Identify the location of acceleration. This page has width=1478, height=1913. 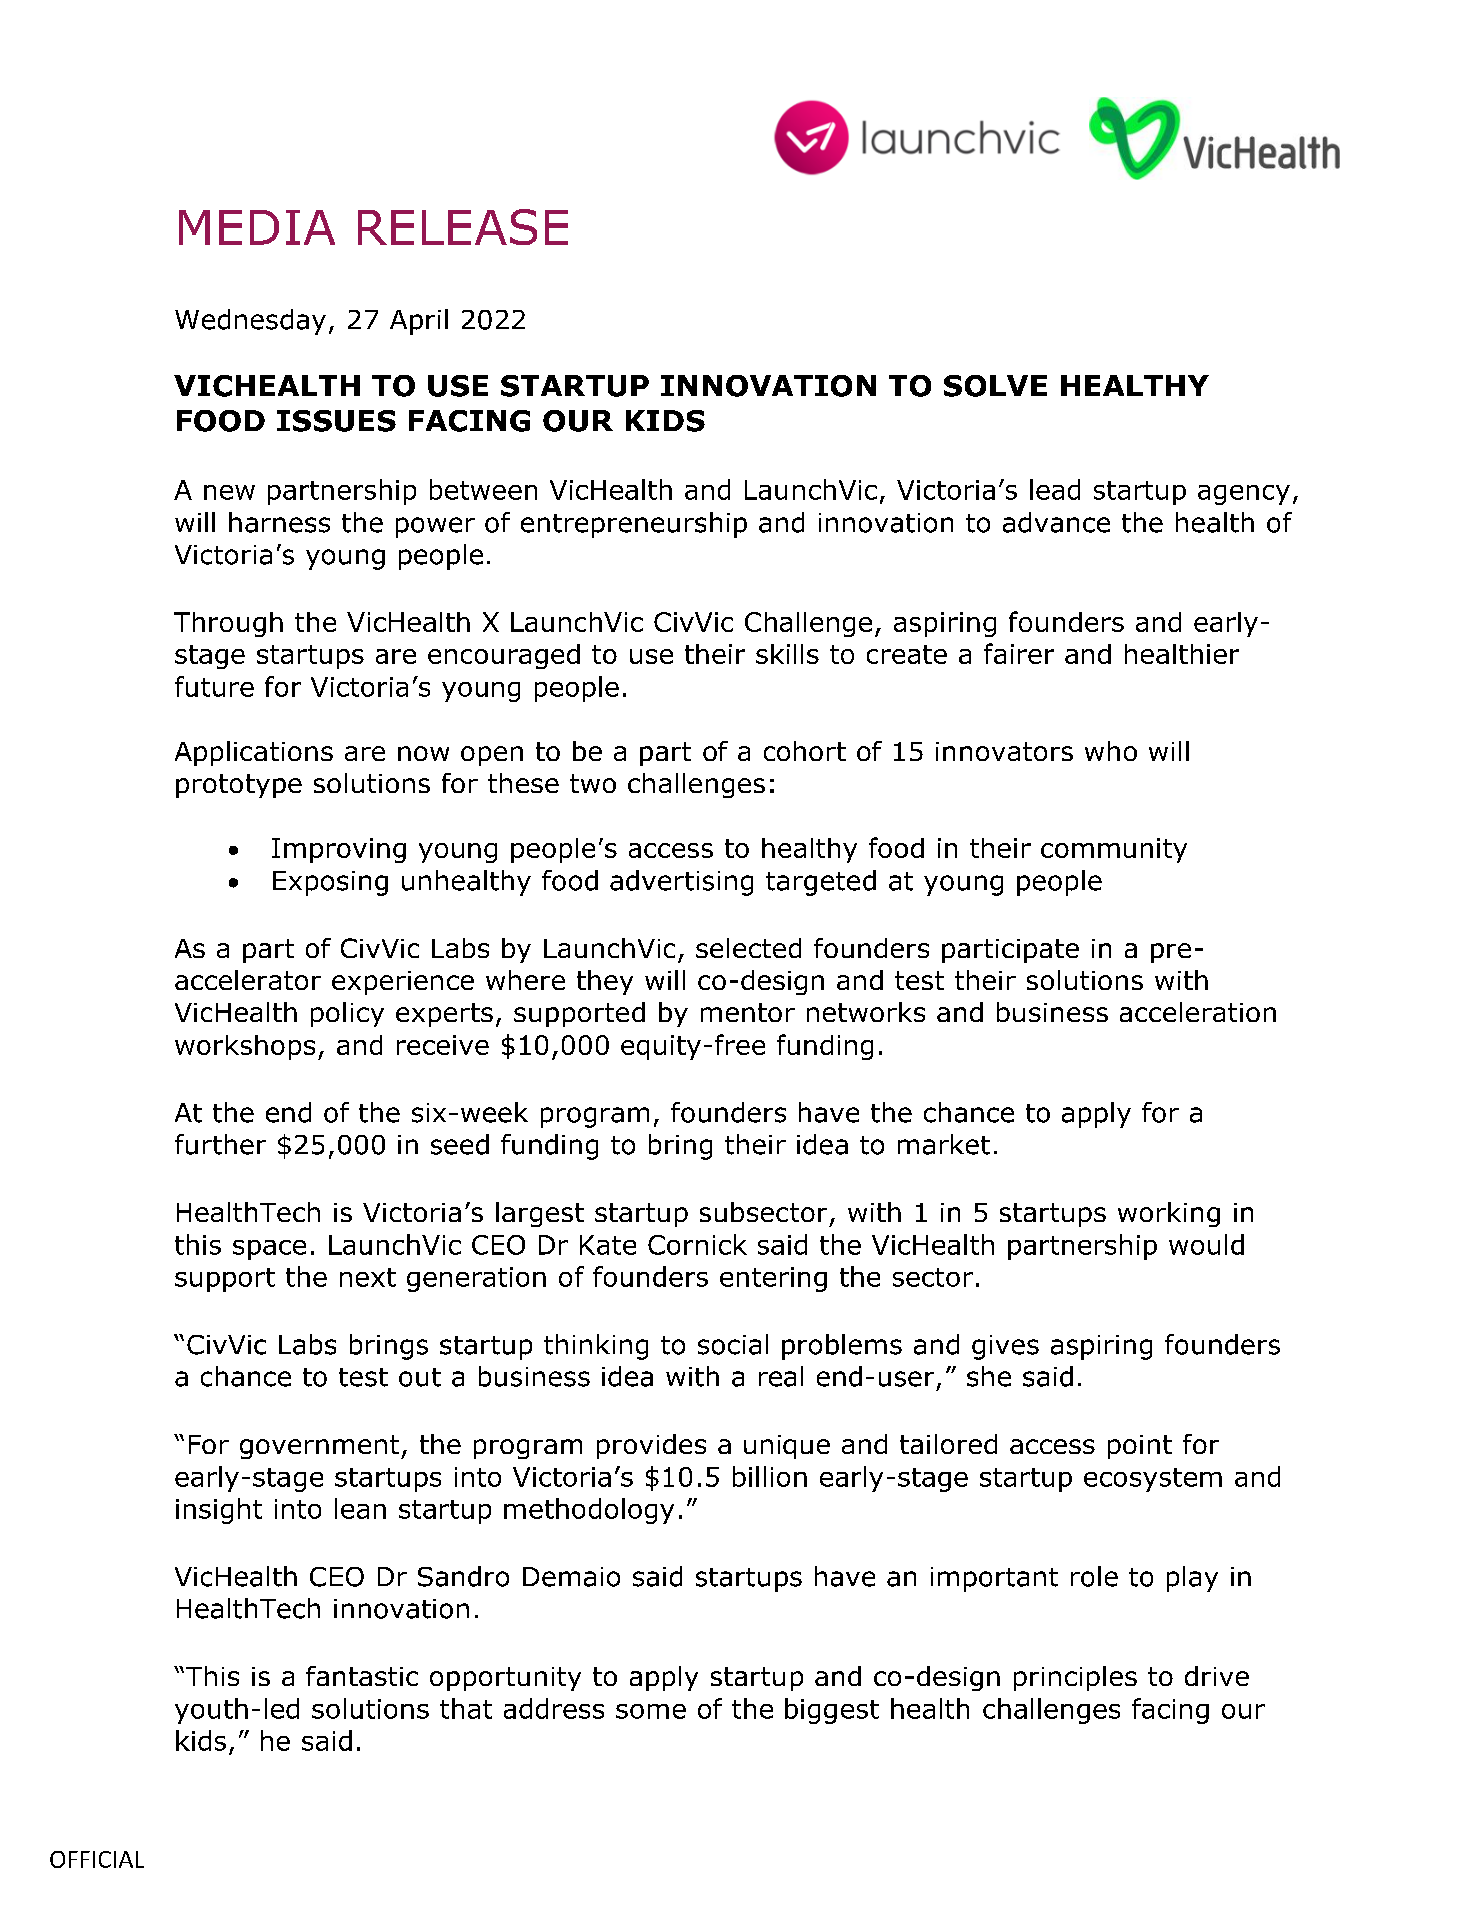
(1198, 1012).
